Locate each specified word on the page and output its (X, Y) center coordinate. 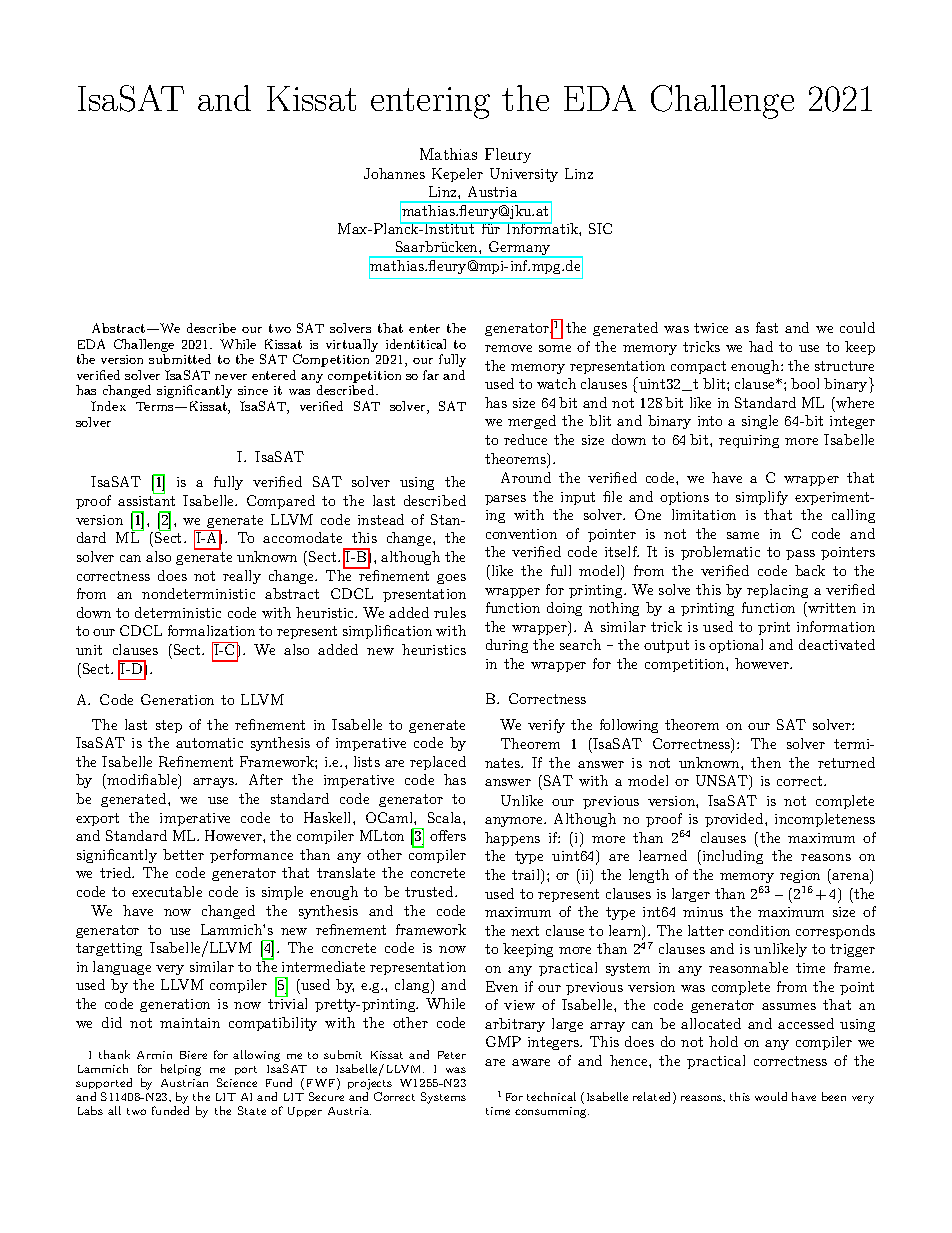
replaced (438, 763)
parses (505, 500)
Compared (281, 502)
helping (181, 1070)
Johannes (394, 173)
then (766, 762)
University (524, 175)
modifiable (143, 781)
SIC (600, 228)
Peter (452, 1055)
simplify (762, 498)
